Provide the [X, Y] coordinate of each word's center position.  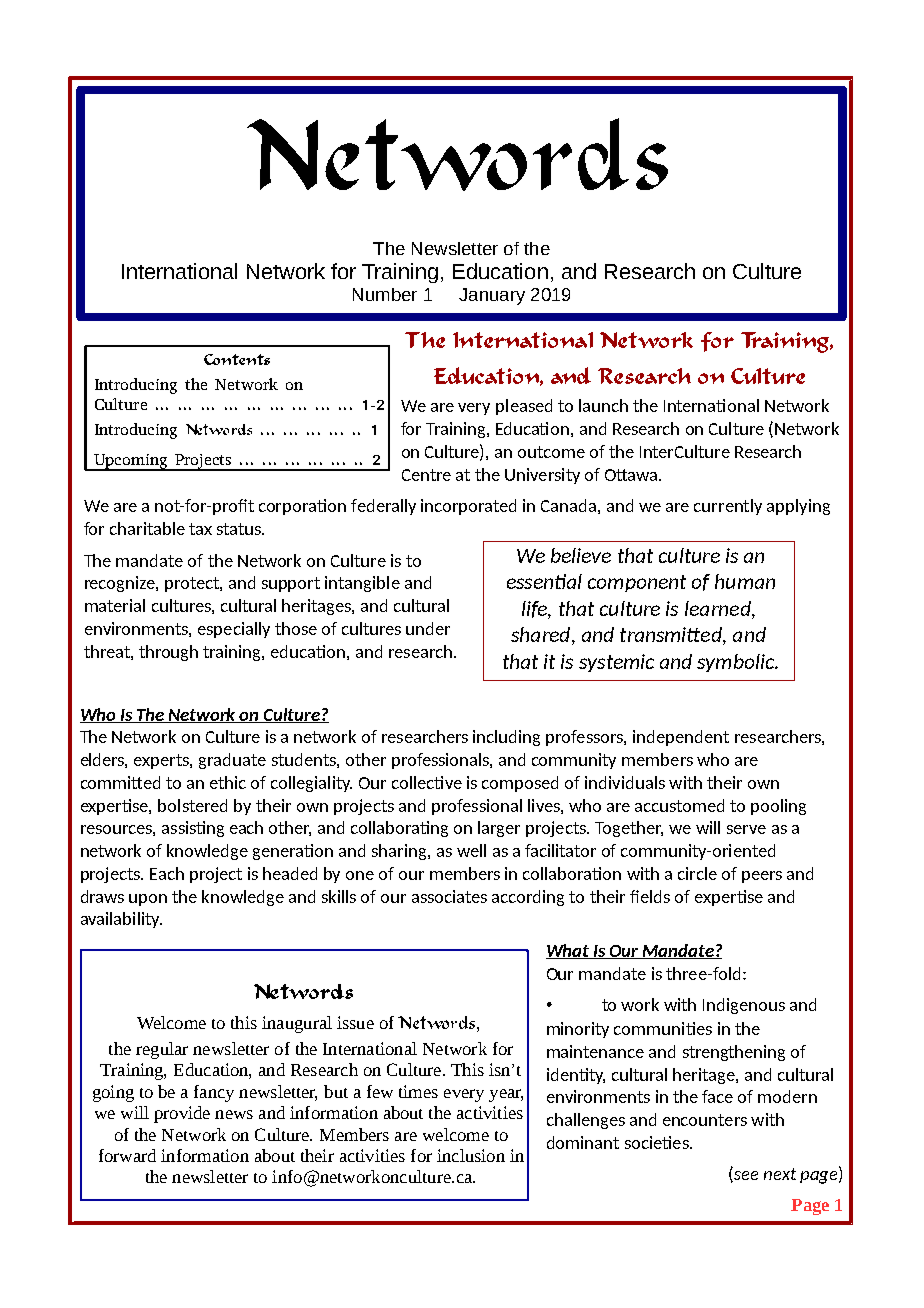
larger [499, 829]
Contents [237, 359]
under [428, 628]
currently [728, 507]
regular [162, 1050]
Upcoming [131, 462]
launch [603, 405]
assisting [193, 829]
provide [182, 1114]
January [492, 296]
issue [355, 1022]
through [168, 653]
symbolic [736, 663]
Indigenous [744, 1006]
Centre [426, 475]
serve [746, 829]
